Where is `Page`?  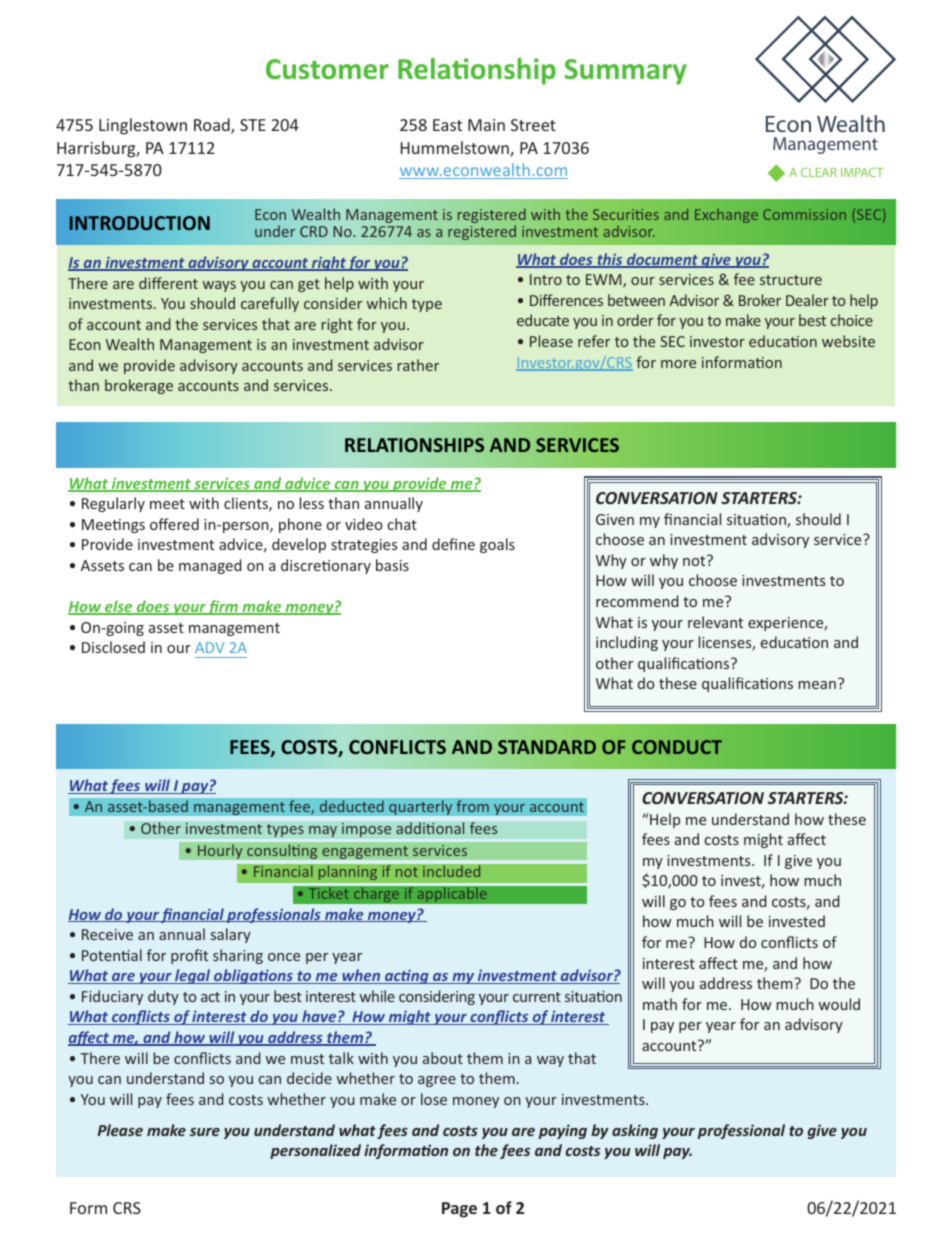 Page is located at coordinates (459, 1210).
